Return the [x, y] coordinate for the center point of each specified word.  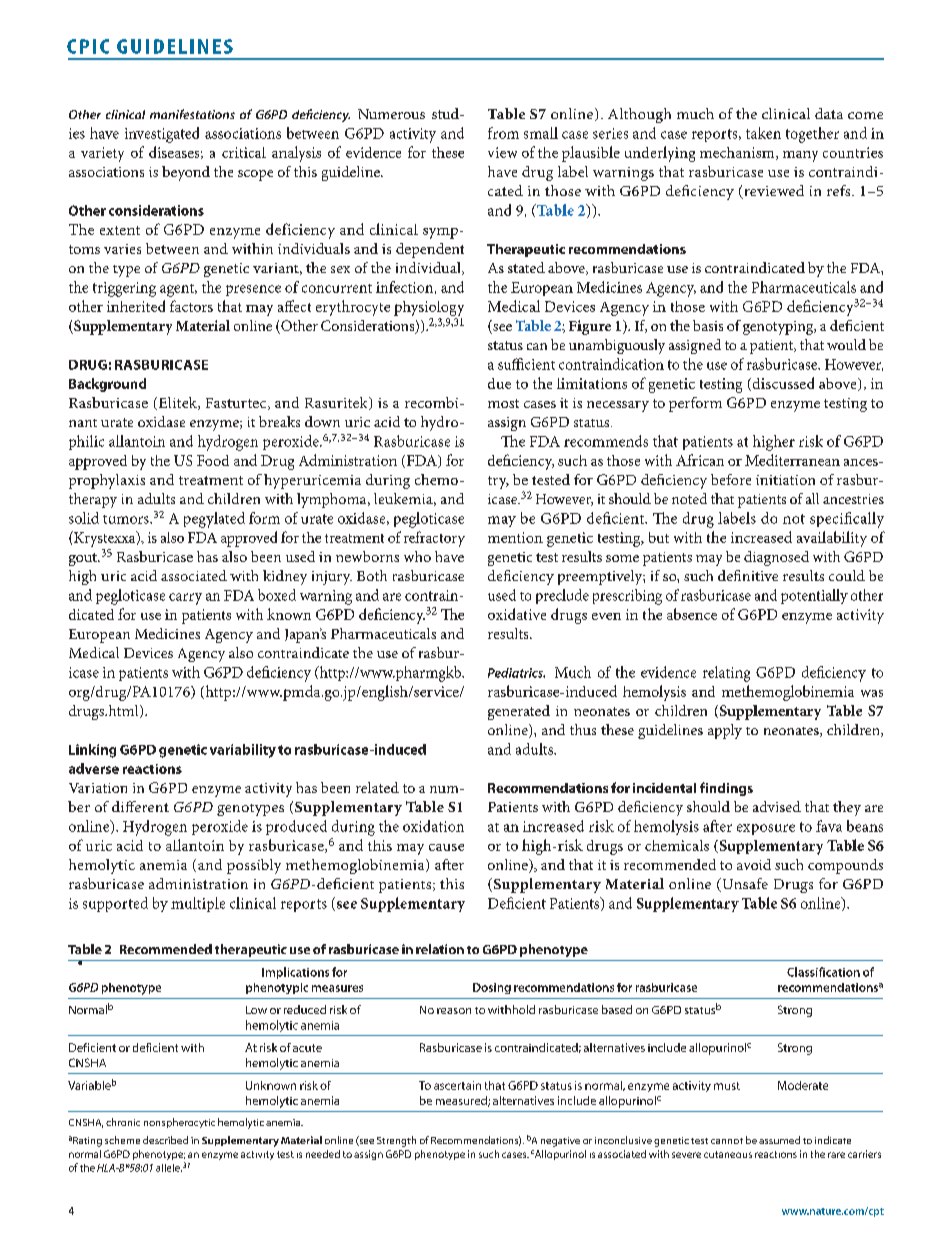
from [503, 133]
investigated [162, 135]
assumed [779, 1140]
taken [763, 133]
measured [462, 1101]
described [165, 1140]
